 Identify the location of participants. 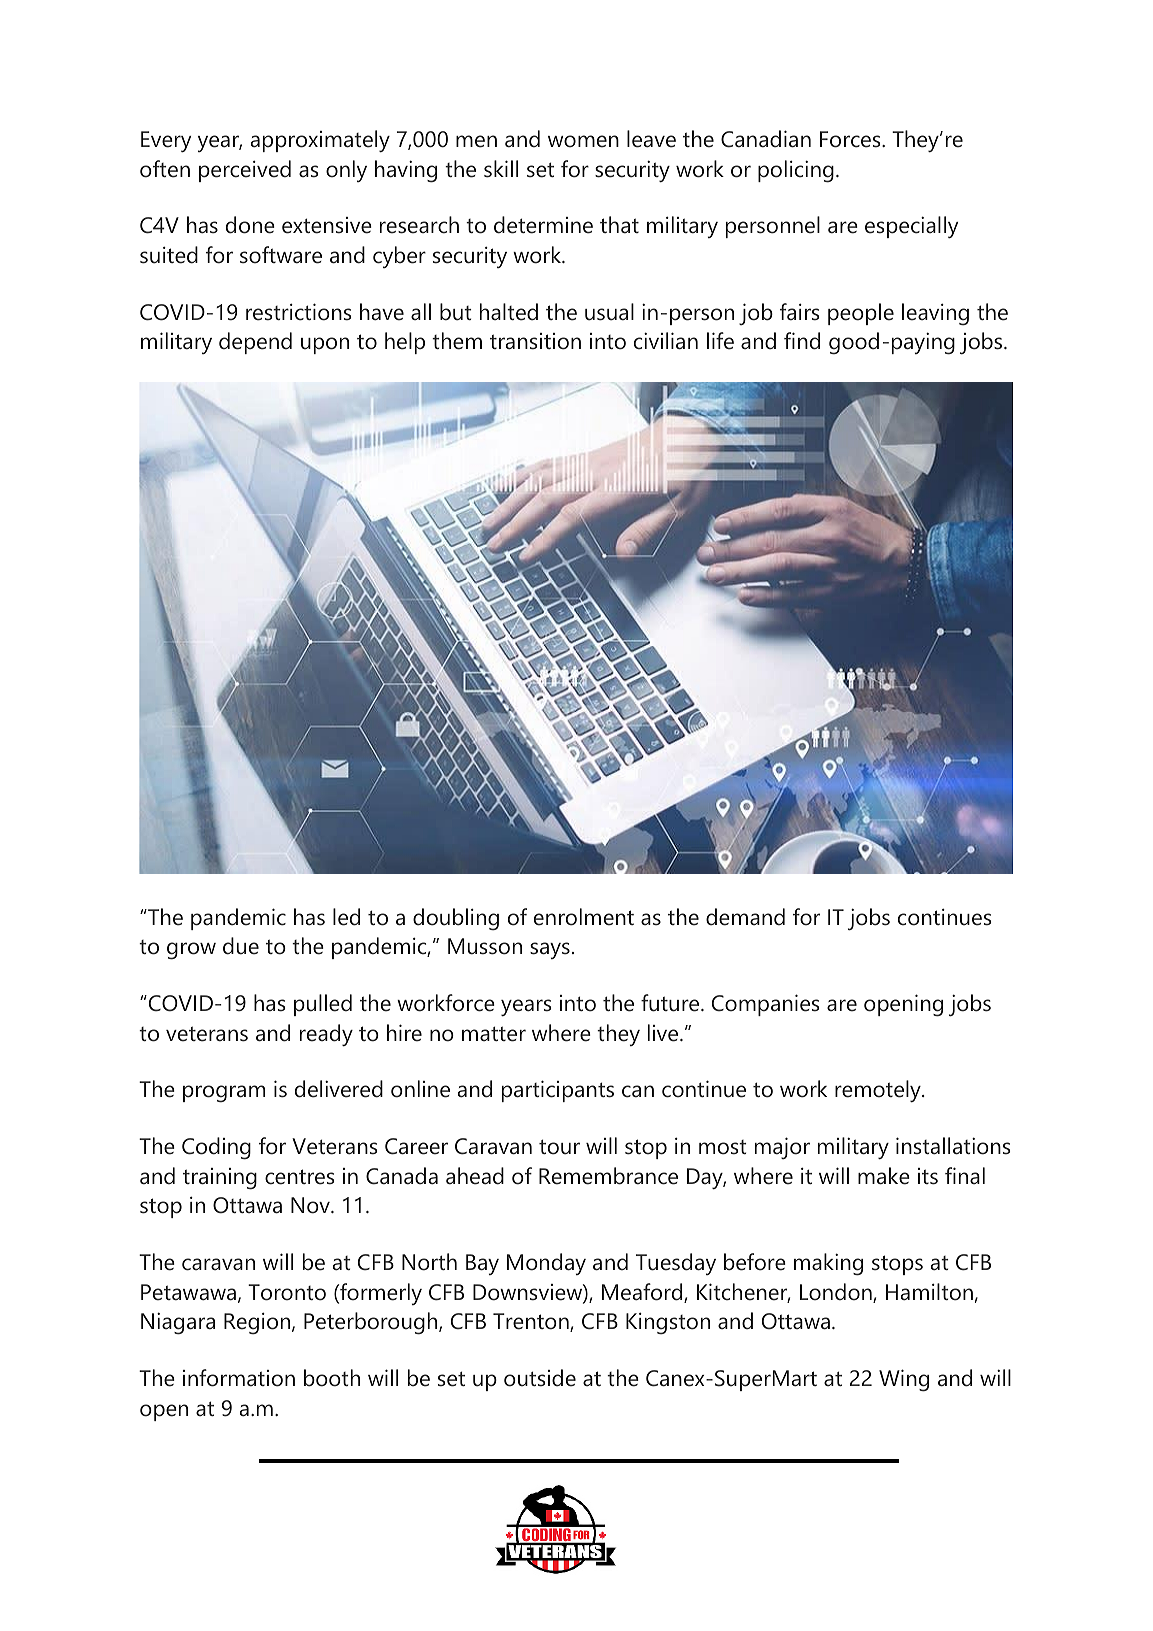
(558, 1091).
